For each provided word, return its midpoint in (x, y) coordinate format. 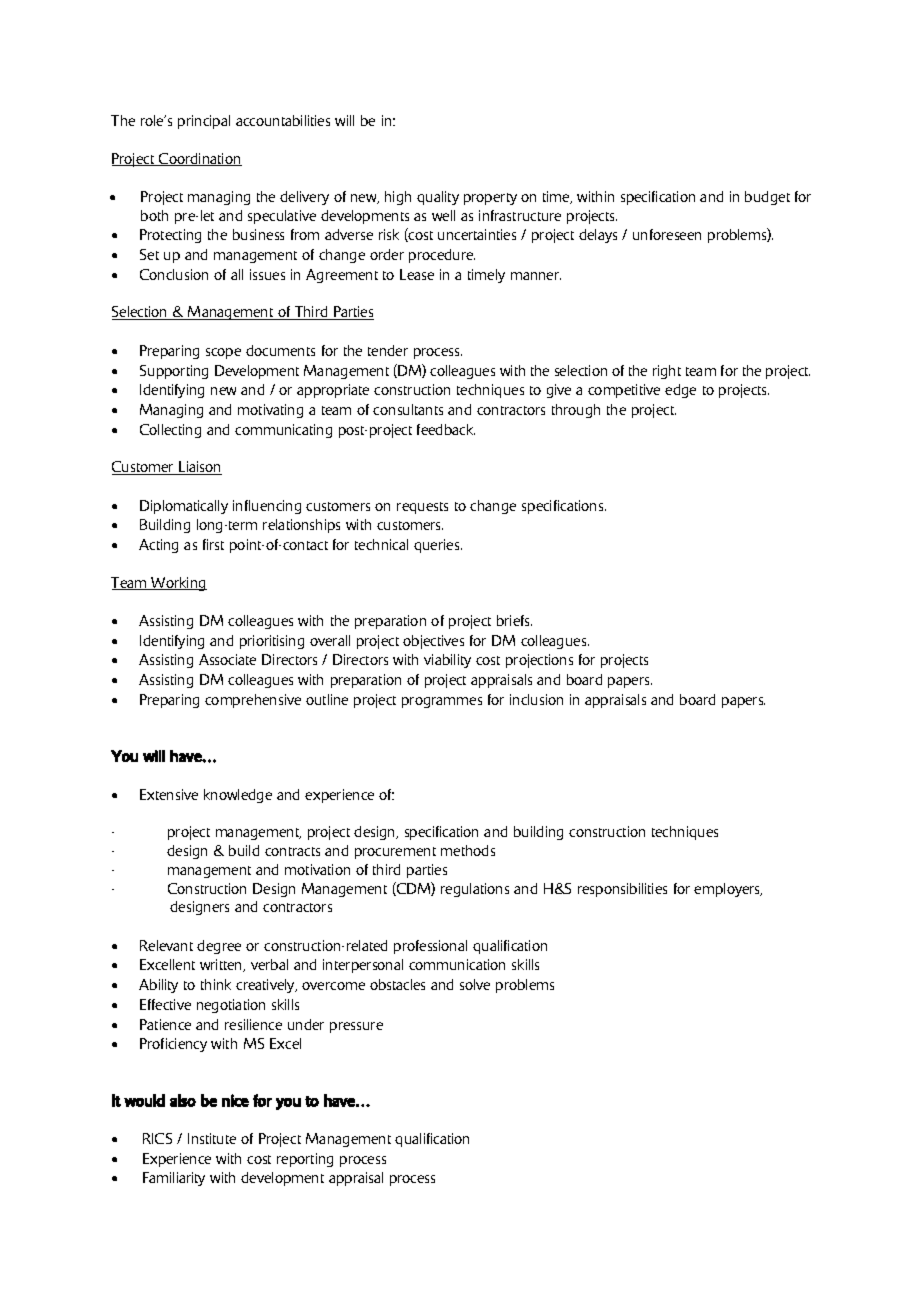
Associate (227, 659)
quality (438, 198)
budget (767, 198)
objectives (433, 642)
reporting (305, 1160)
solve (475, 984)
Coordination (199, 159)
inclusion (536, 699)
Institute (212, 1138)
